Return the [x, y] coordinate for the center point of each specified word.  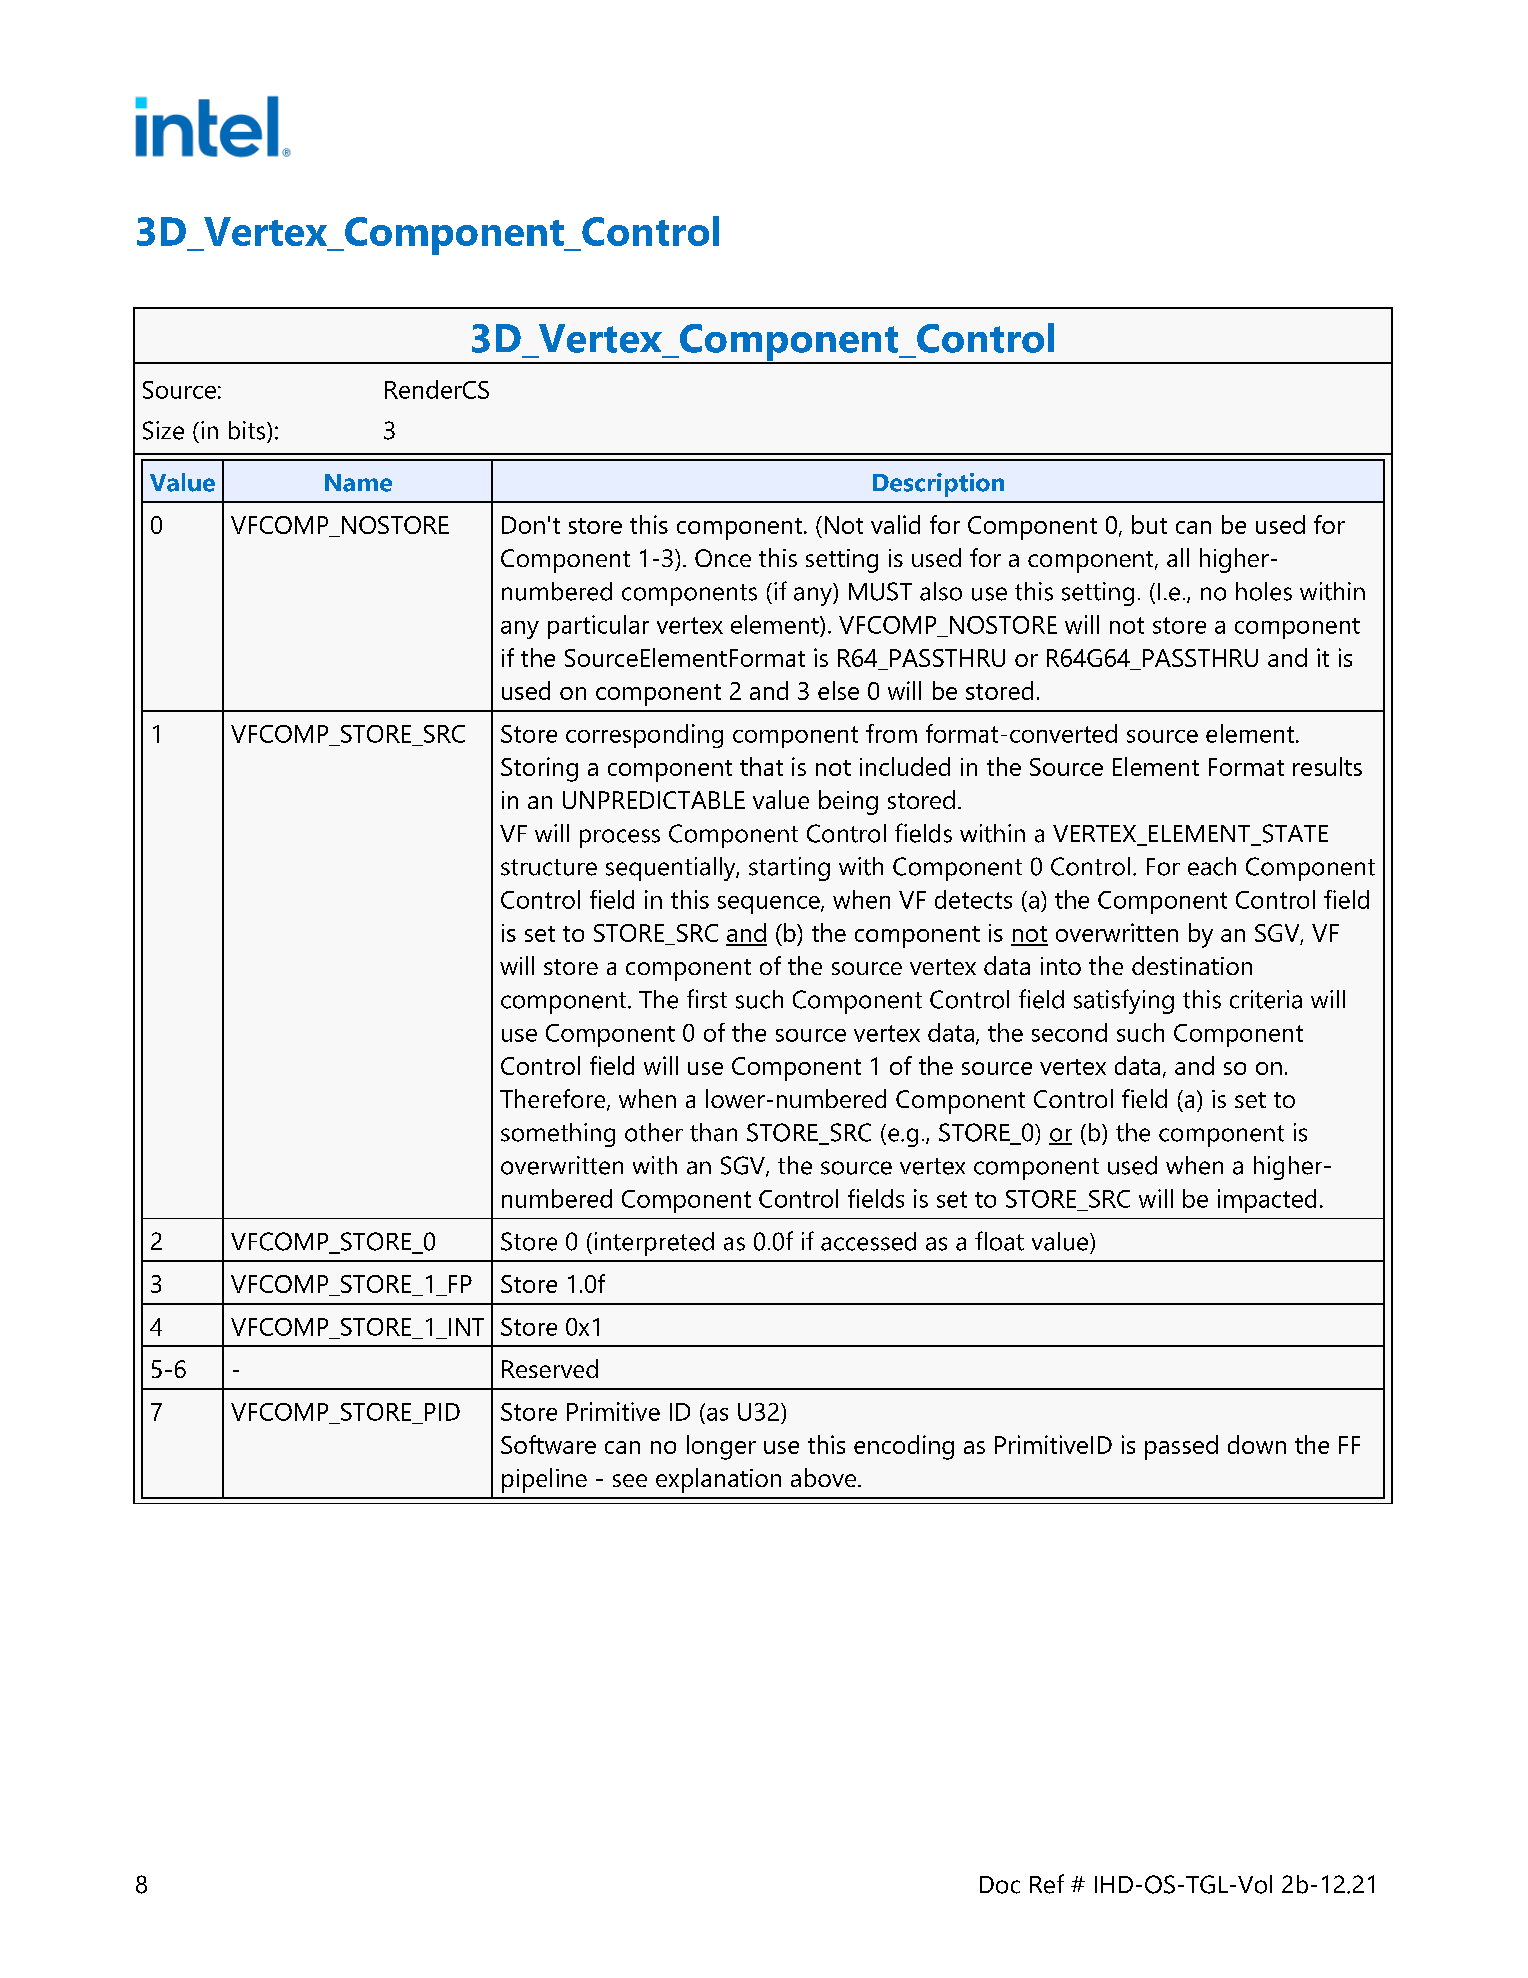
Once [723, 558]
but [1149, 524]
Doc [1000, 1885]
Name [358, 483]
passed [1181, 1447]
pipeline [544, 1480]
